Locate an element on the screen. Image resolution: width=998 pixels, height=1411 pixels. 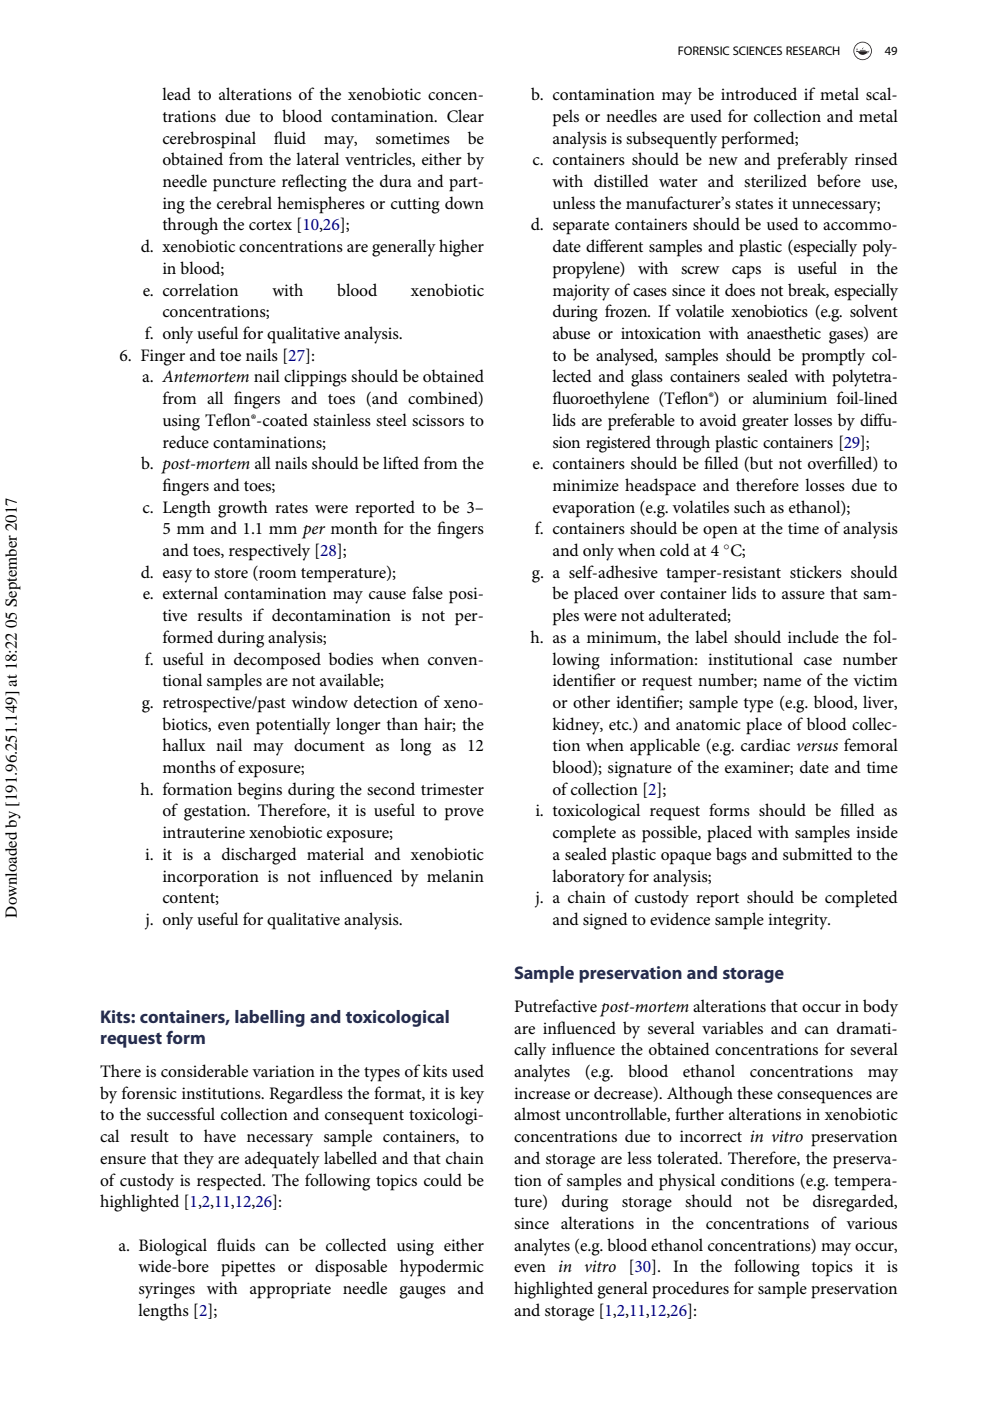
store is located at coordinates (231, 573).
